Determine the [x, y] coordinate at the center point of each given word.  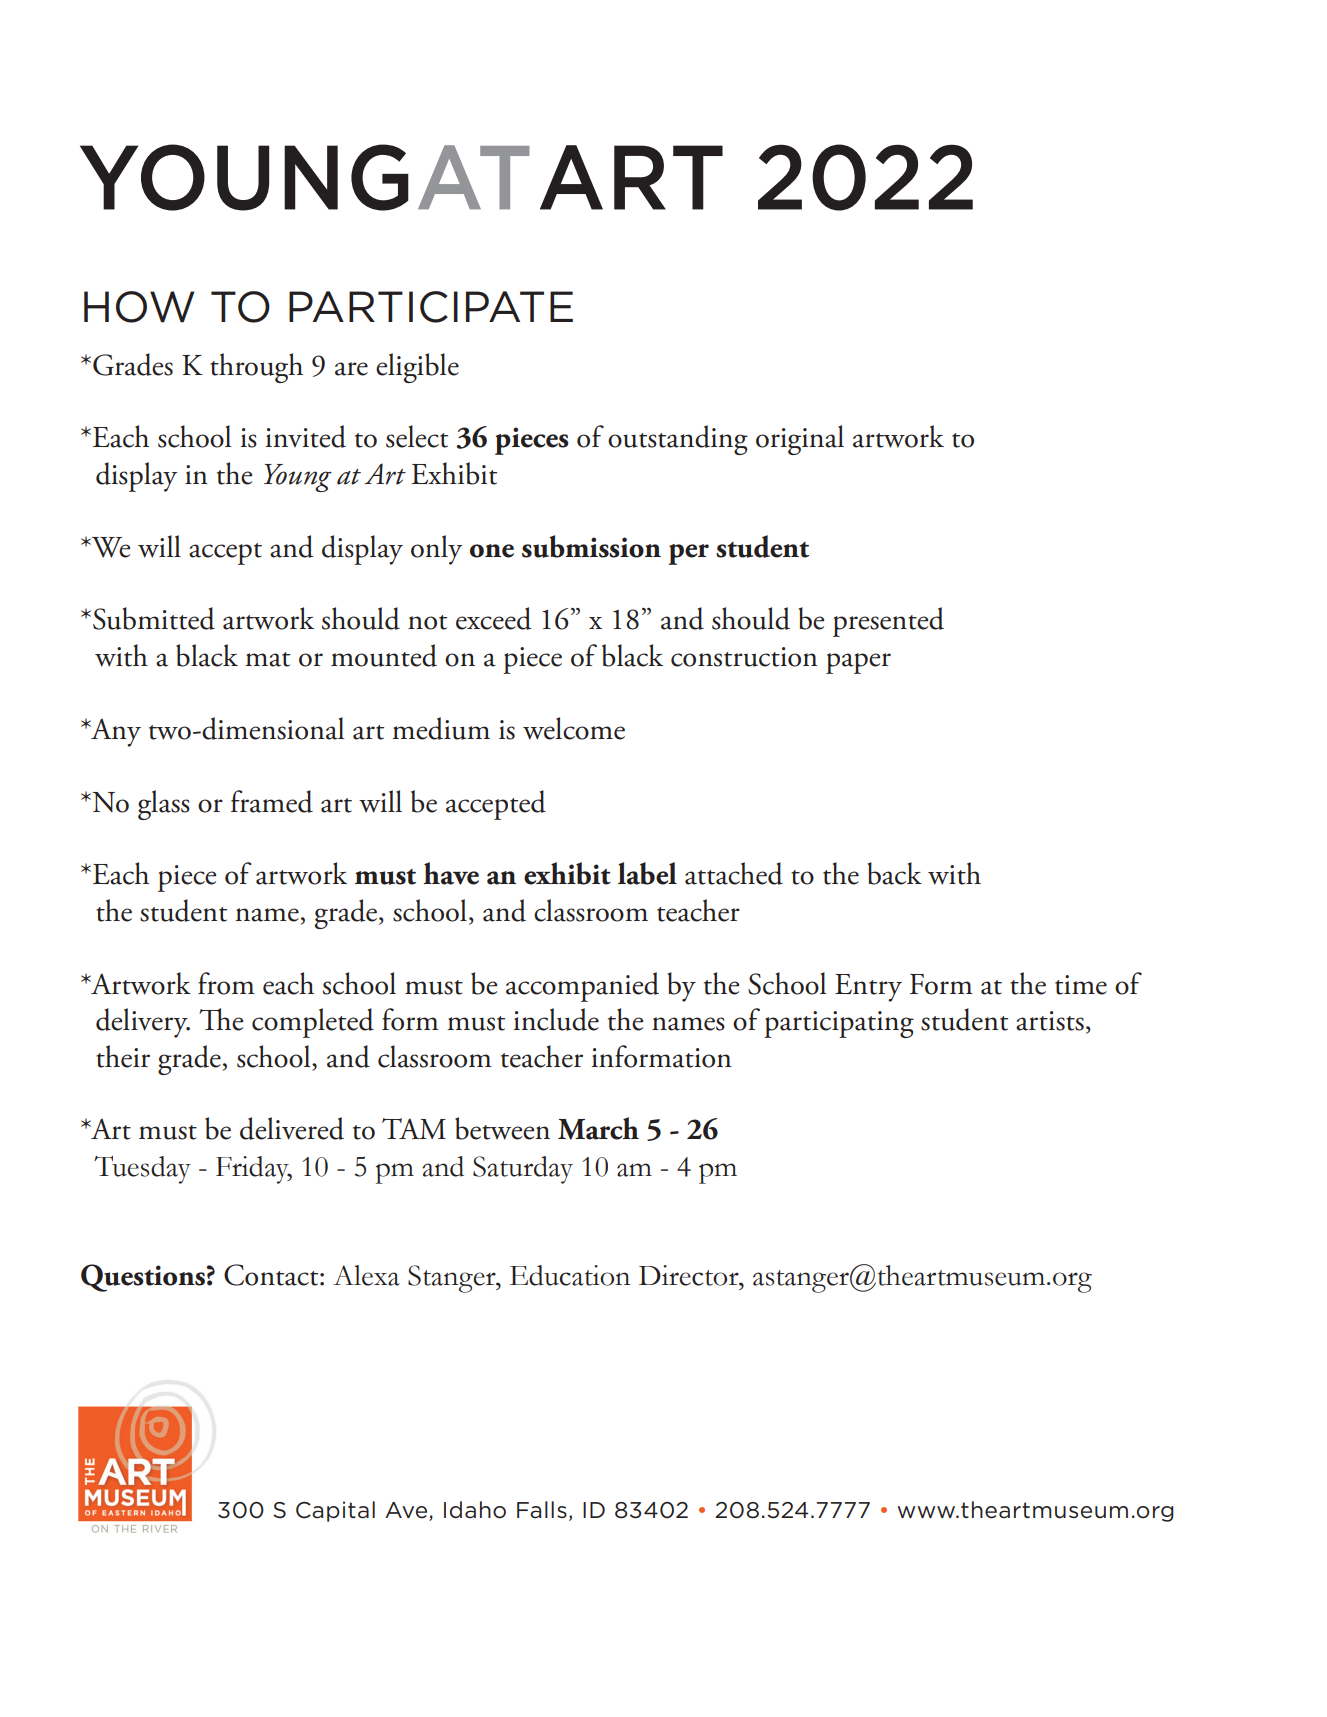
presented [888, 622]
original [800, 440]
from [226, 983]
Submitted [154, 618]
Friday [254, 1170]
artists [1050, 1021]
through [256, 368]
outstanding [678, 440]
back [894, 873]
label [647, 873]
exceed [493, 618]
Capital [335, 1511]
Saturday [523, 1170]
